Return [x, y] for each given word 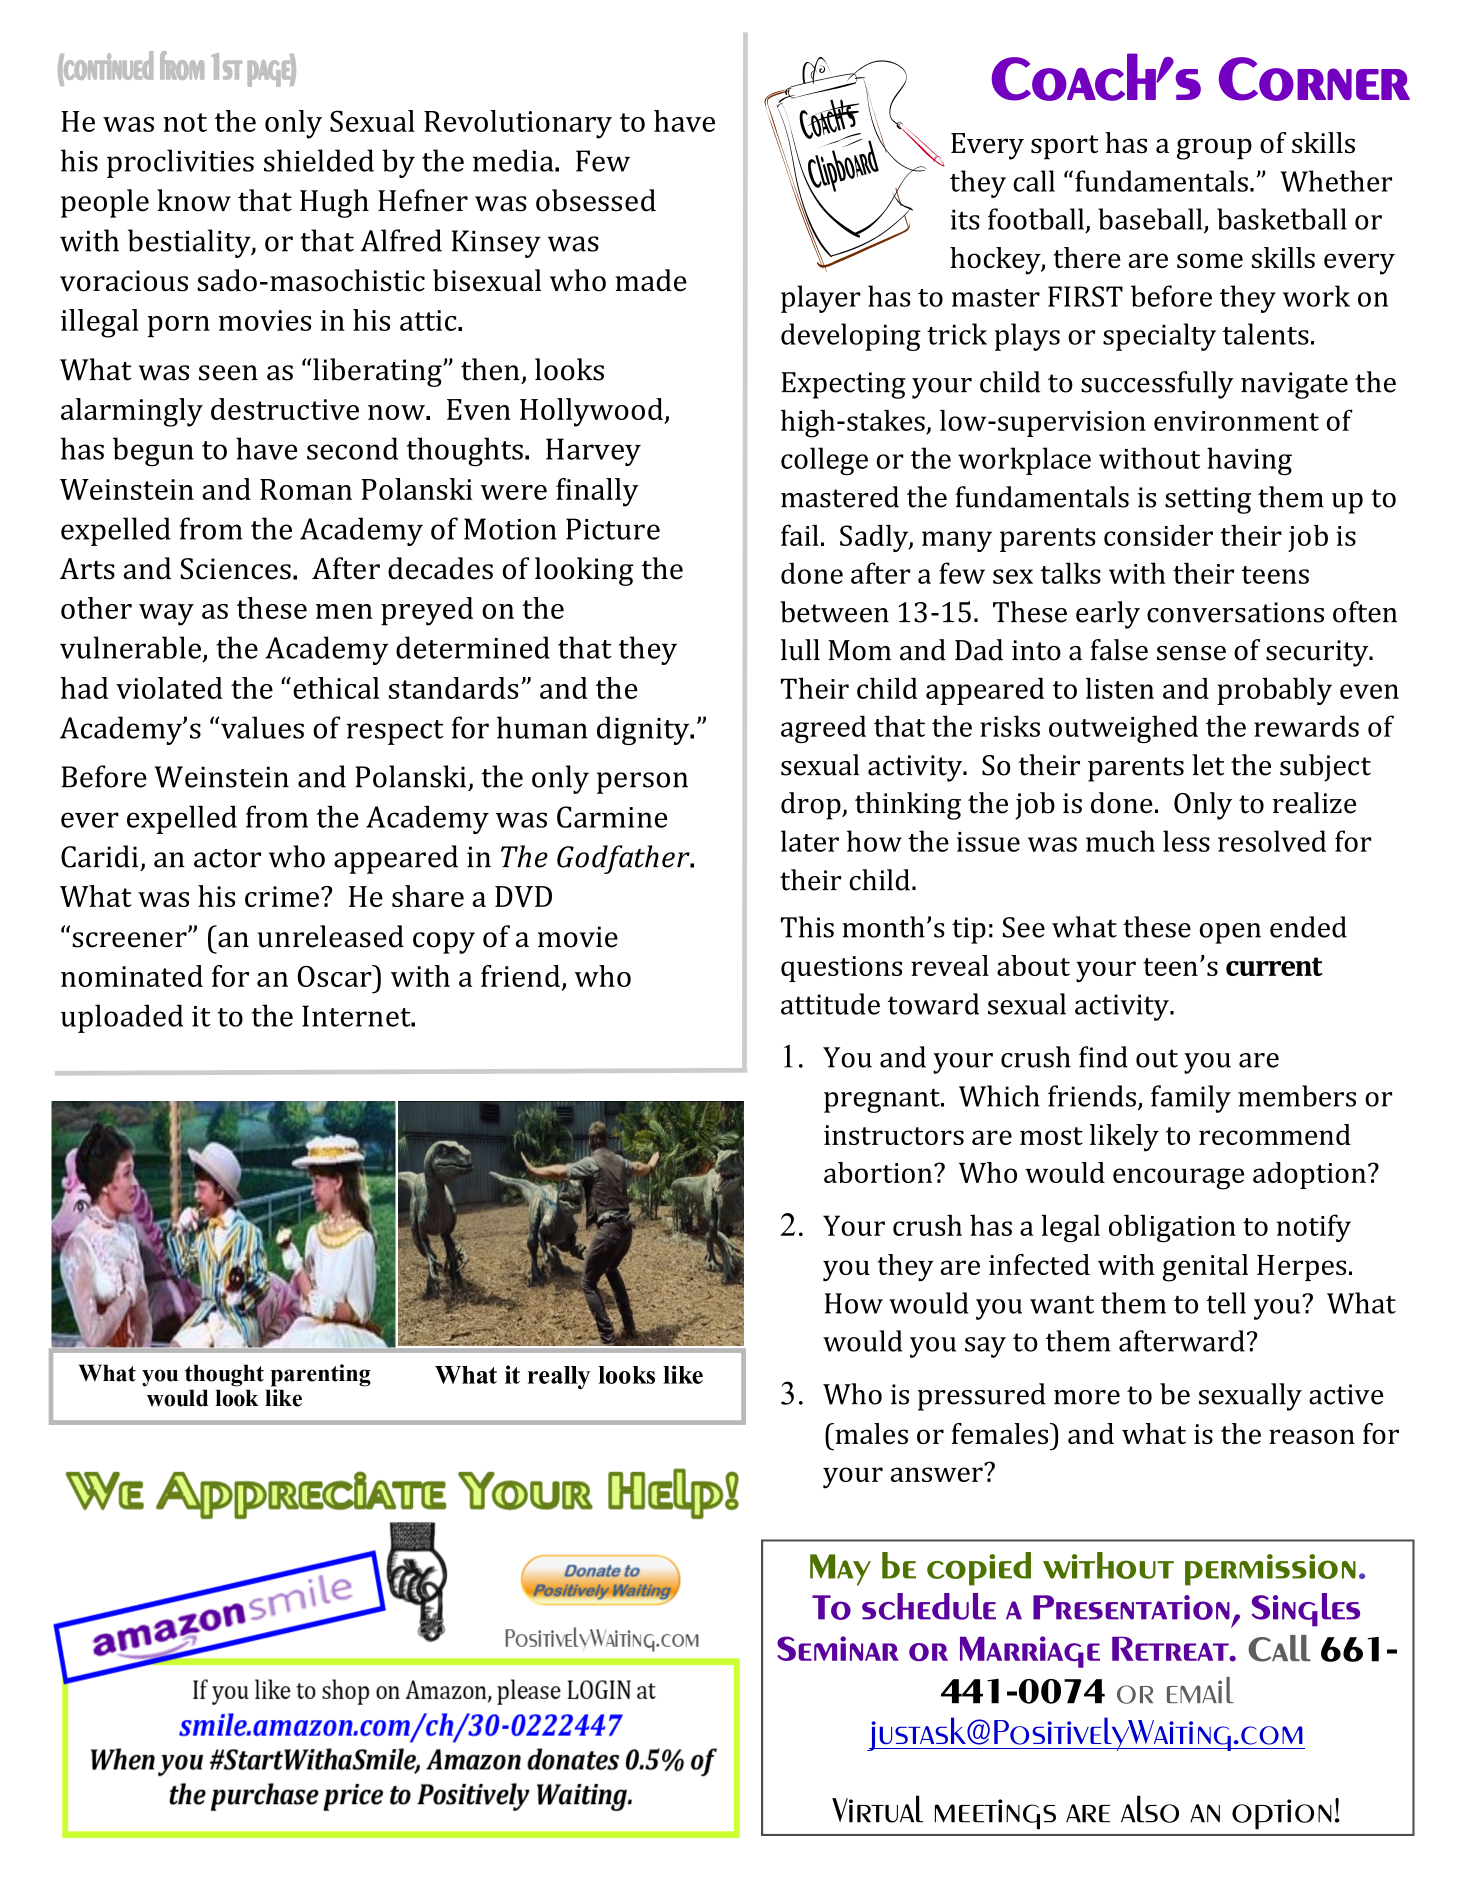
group [1214, 149]
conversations [1235, 612]
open [1230, 933]
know [194, 200]
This [807, 927]
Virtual [877, 1809]
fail [800, 535]
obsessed [596, 200]
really [559, 1377]
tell [1226, 1303]
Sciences [236, 569]
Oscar [336, 976]
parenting [321, 1375]
